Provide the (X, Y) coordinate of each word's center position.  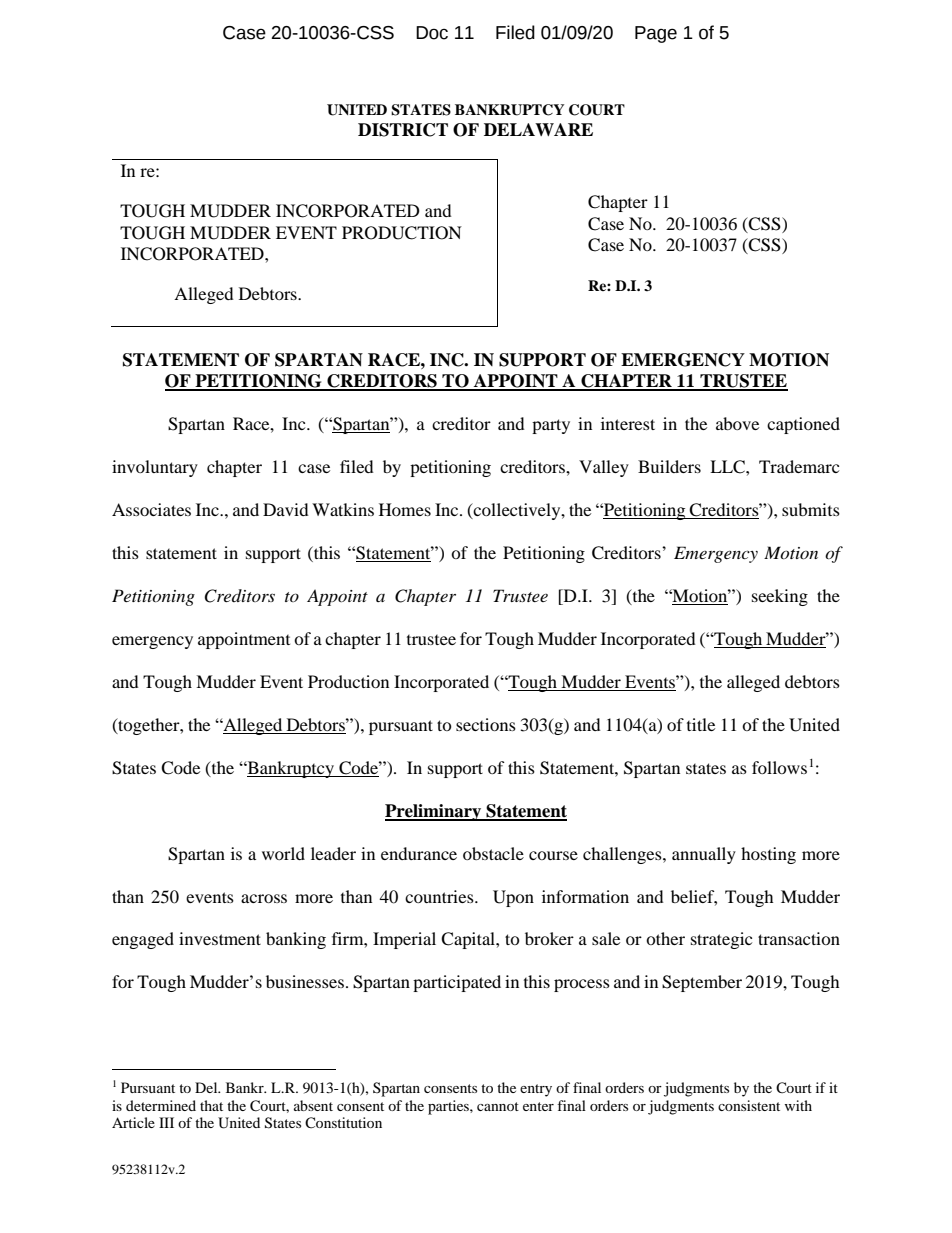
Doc (432, 33)
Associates (151, 509)
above (737, 423)
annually (704, 855)
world (283, 853)
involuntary (155, 468)
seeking (780, 597)
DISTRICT (403, 130)
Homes (405, 509)
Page (656, 34)
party (551, 426)
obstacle (493, 853)
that (211, 1105)
